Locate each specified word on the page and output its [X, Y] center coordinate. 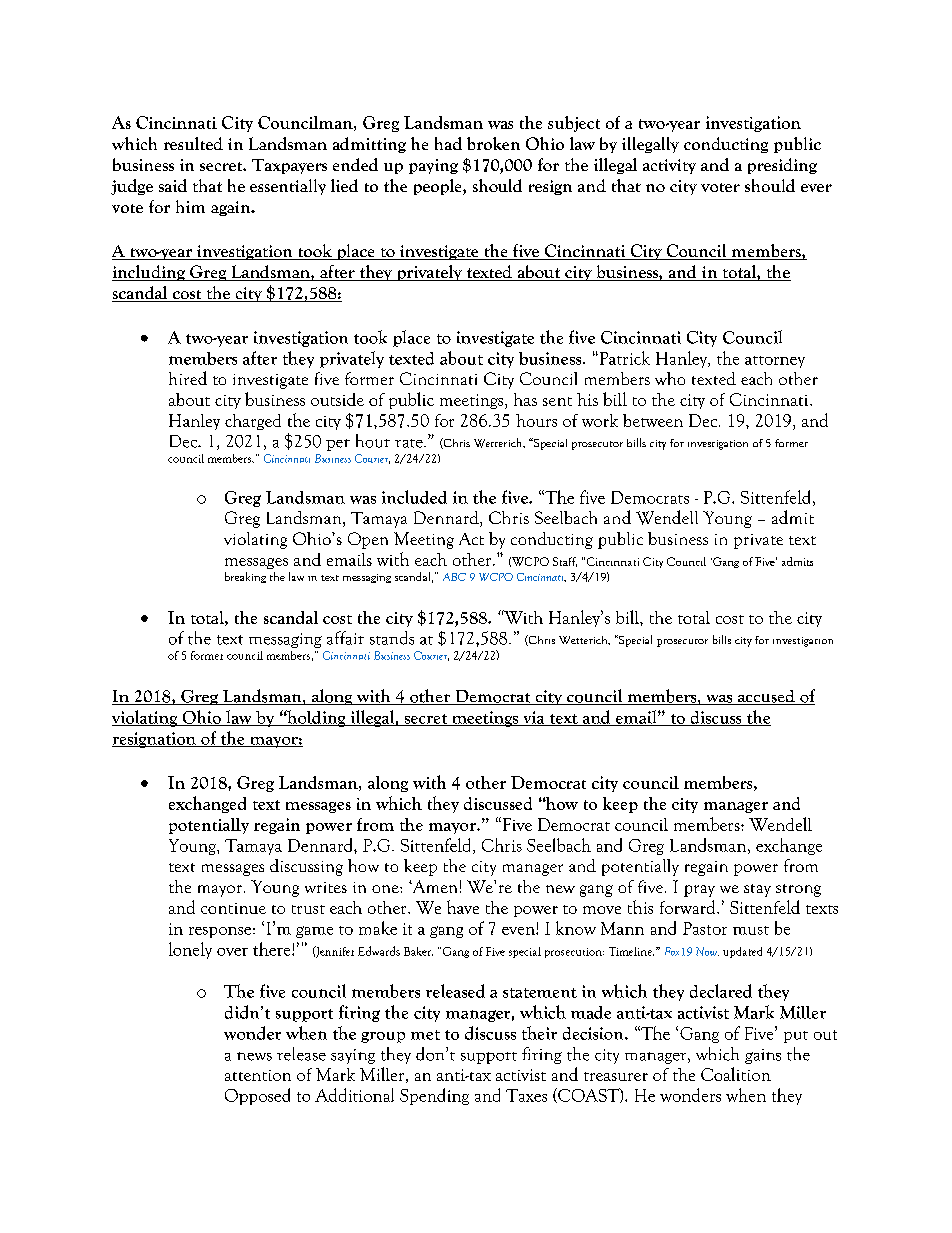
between [653, 420]
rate [410, 443]
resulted [193, 143]
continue [233, 908]
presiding [782, 166]
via [533, 718]
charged [253, 422]
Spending [434, 1096]
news [254, 1056]
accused [766, 697]
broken [493, 143]
